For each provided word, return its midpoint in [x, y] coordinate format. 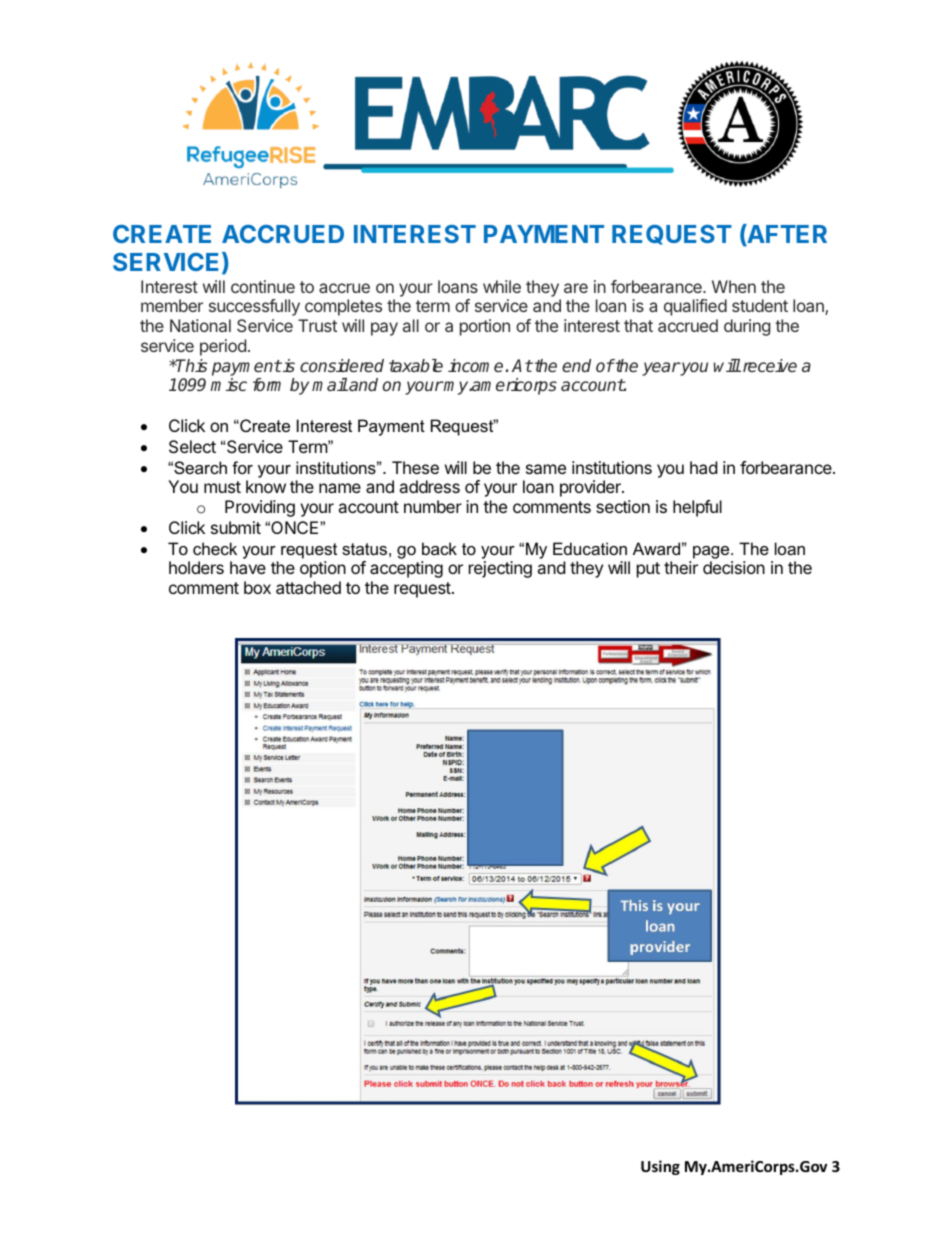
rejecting [500, 569]
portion [485, 327]
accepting [406, 569]
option [323, 569]
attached [308, 587]
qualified [695, 307]
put [648, 570]
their [681, 567]
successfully [254, 307]
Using [660, 1167]
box [257, 587]
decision [734, 567]
